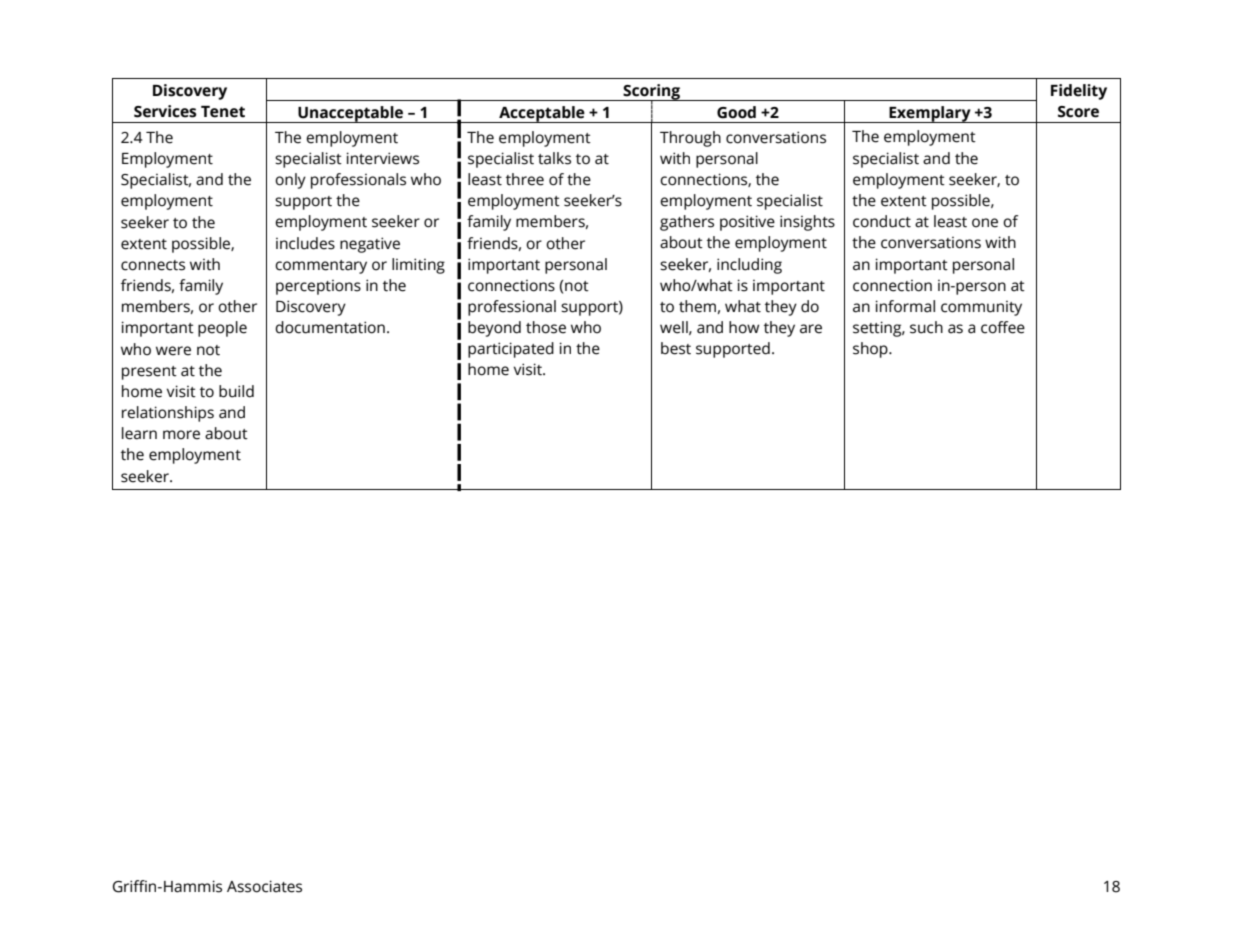  What do you see at coordinates (222, 329) in the screenshot?
I see `people` at bounding box center [222, 329].
